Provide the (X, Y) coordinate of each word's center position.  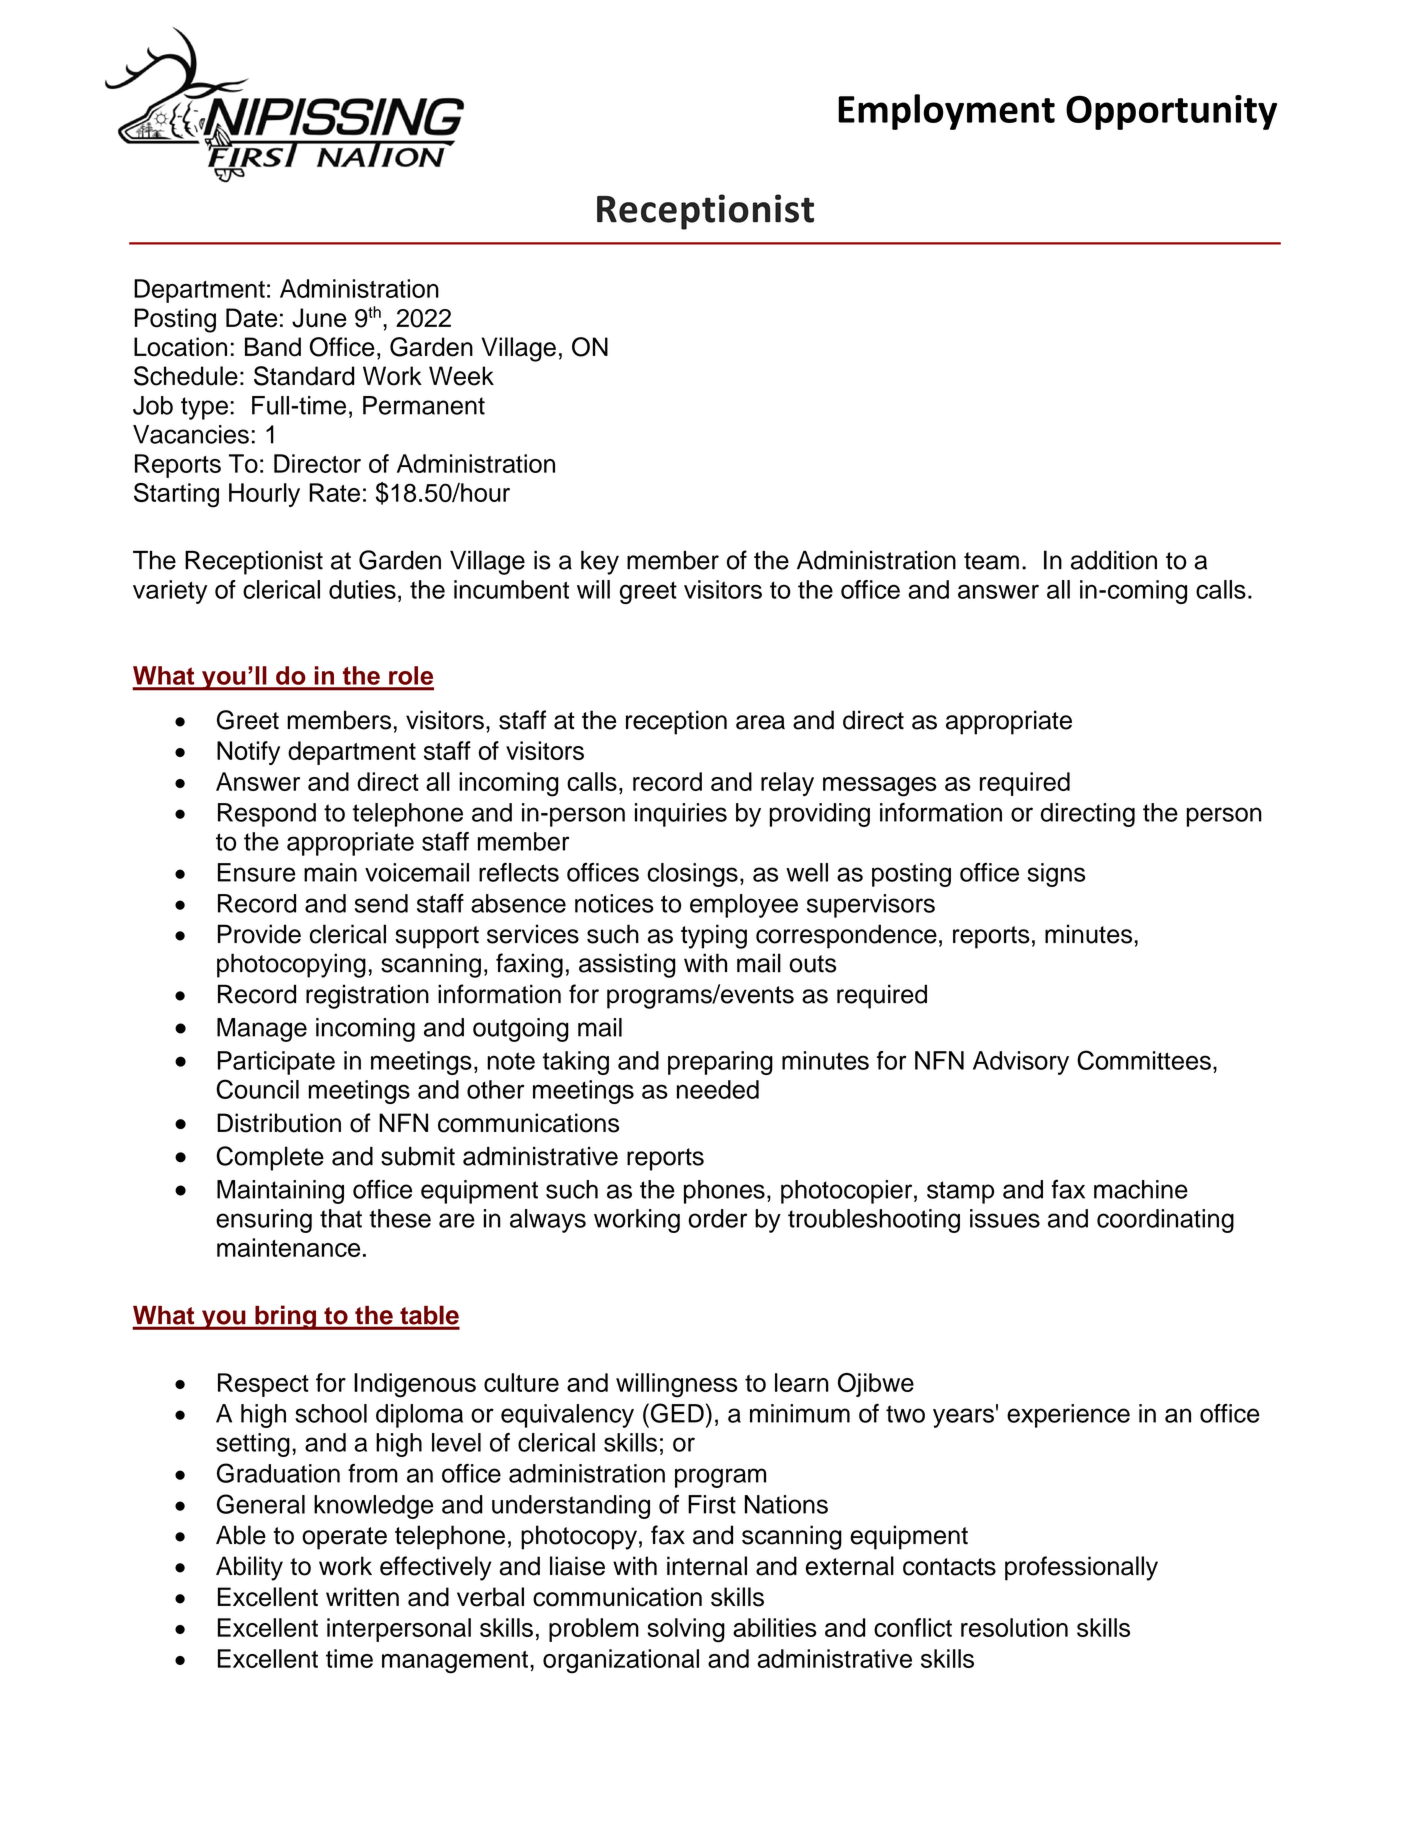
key (600, 562)
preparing (720, 1063)
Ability (249, 1568)
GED (676, 1413)
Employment (946, 112)
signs (1056, 875)
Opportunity (1171, 112)
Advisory (1021, 1063)
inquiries (681, 815)
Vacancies (191, 434)
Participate (276, 1063)
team (991, 561)
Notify (248, 753)
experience (1068, 1416)
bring (285, 1317)
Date (251, 318)
